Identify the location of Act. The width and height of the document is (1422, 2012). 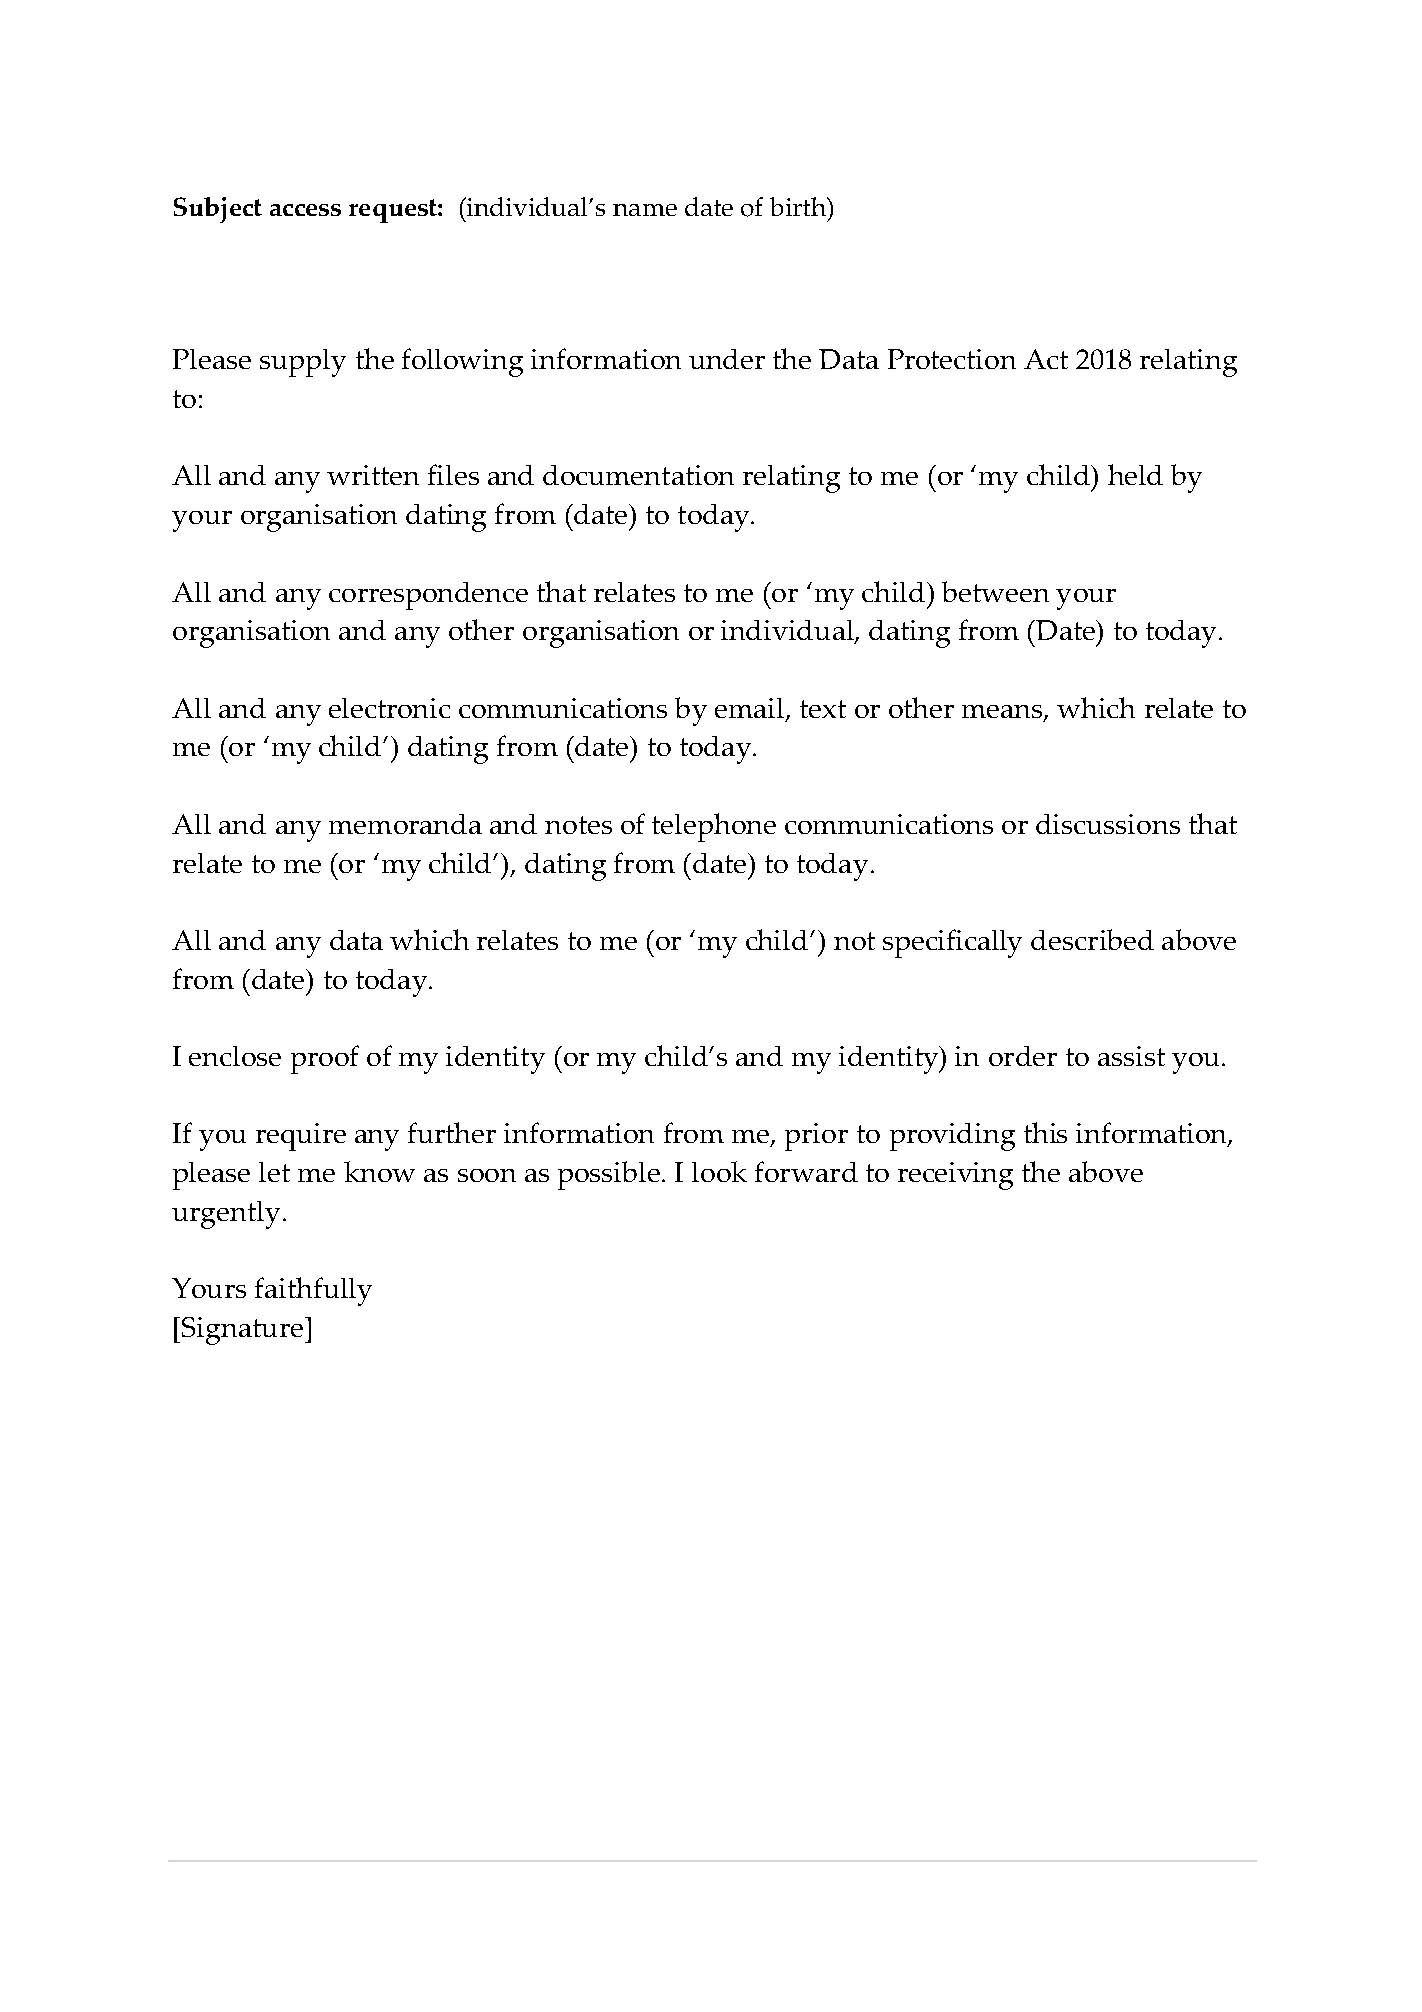
(1046, 359).
